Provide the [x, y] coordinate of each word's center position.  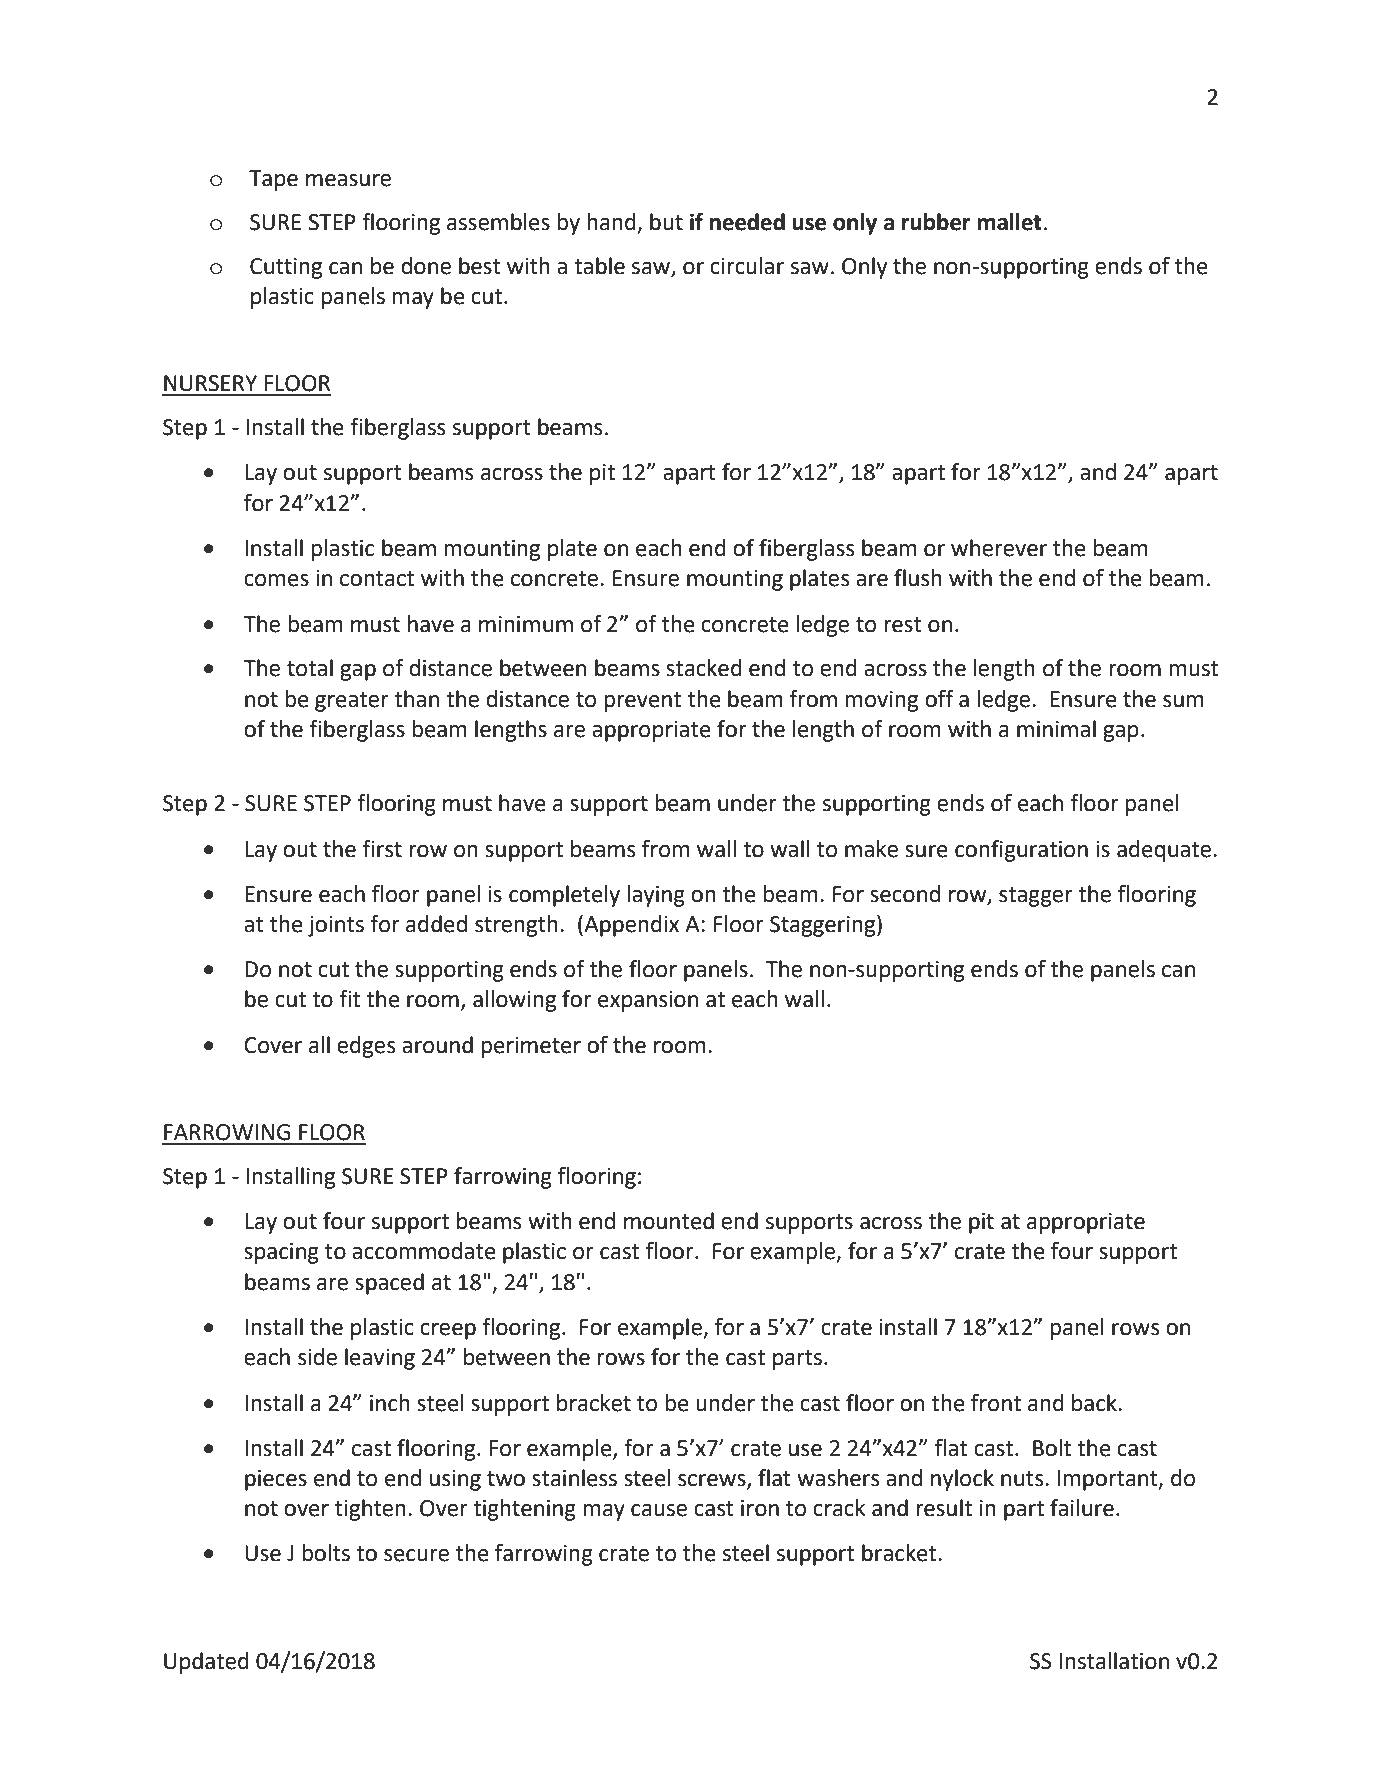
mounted [669, 1221]
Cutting [286, 268]
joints [336, 926]
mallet [1009, 222]
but [666, 222]
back [1095, 1403]
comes [276, 580]
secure [416, 1555]
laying [656, 896]
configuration [1021, 851]
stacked [704, 668]
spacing [281, 1253]
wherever [999, 548]
